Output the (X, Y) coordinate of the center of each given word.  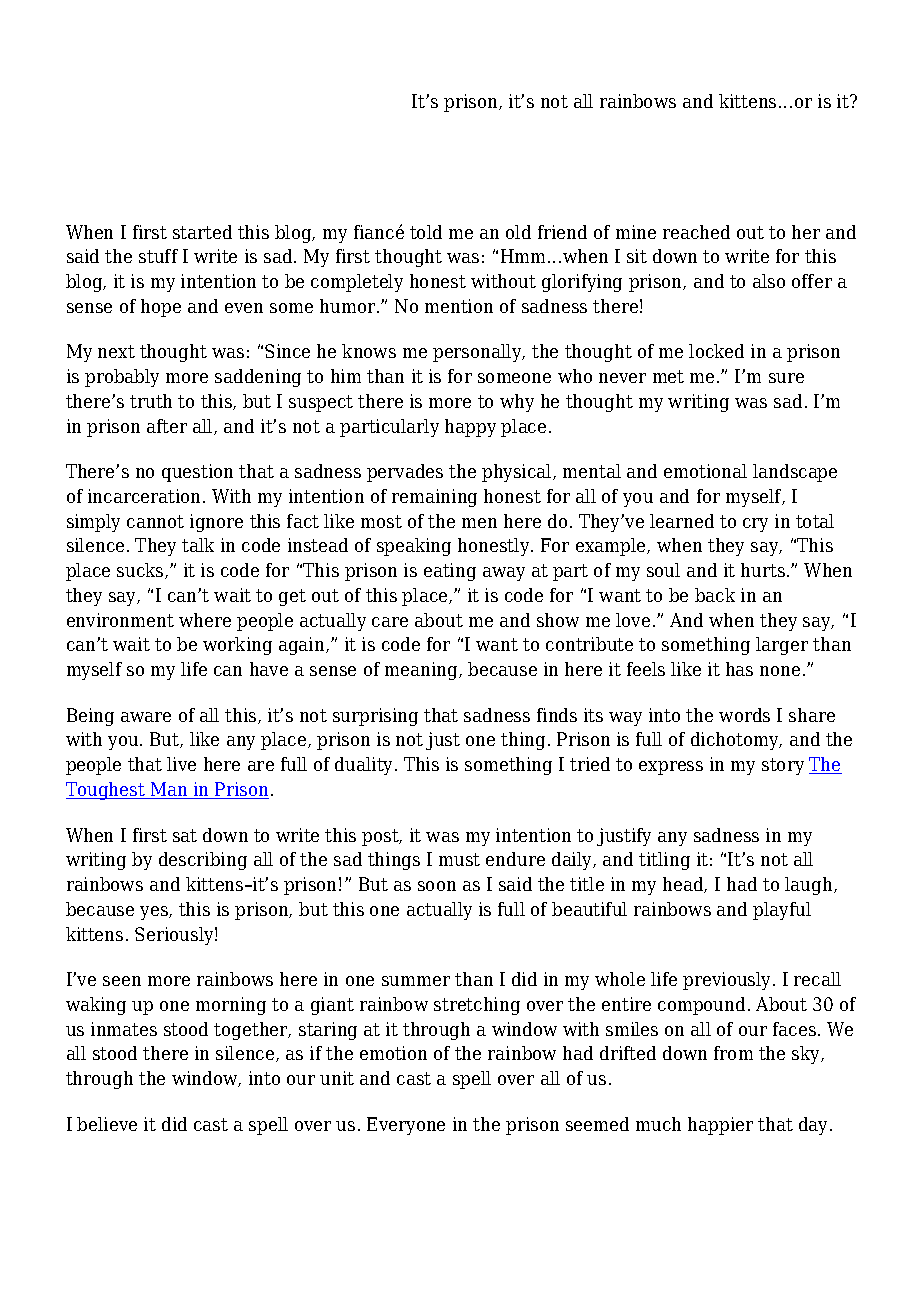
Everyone (406, 1126)
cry (755, 525)
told (426, 232)
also (769, 281)
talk (198, 545)
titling (664, 861)
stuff (158, 256)
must (459, 859)
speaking (414, 547)
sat (185, 835)
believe (107, 1124)
